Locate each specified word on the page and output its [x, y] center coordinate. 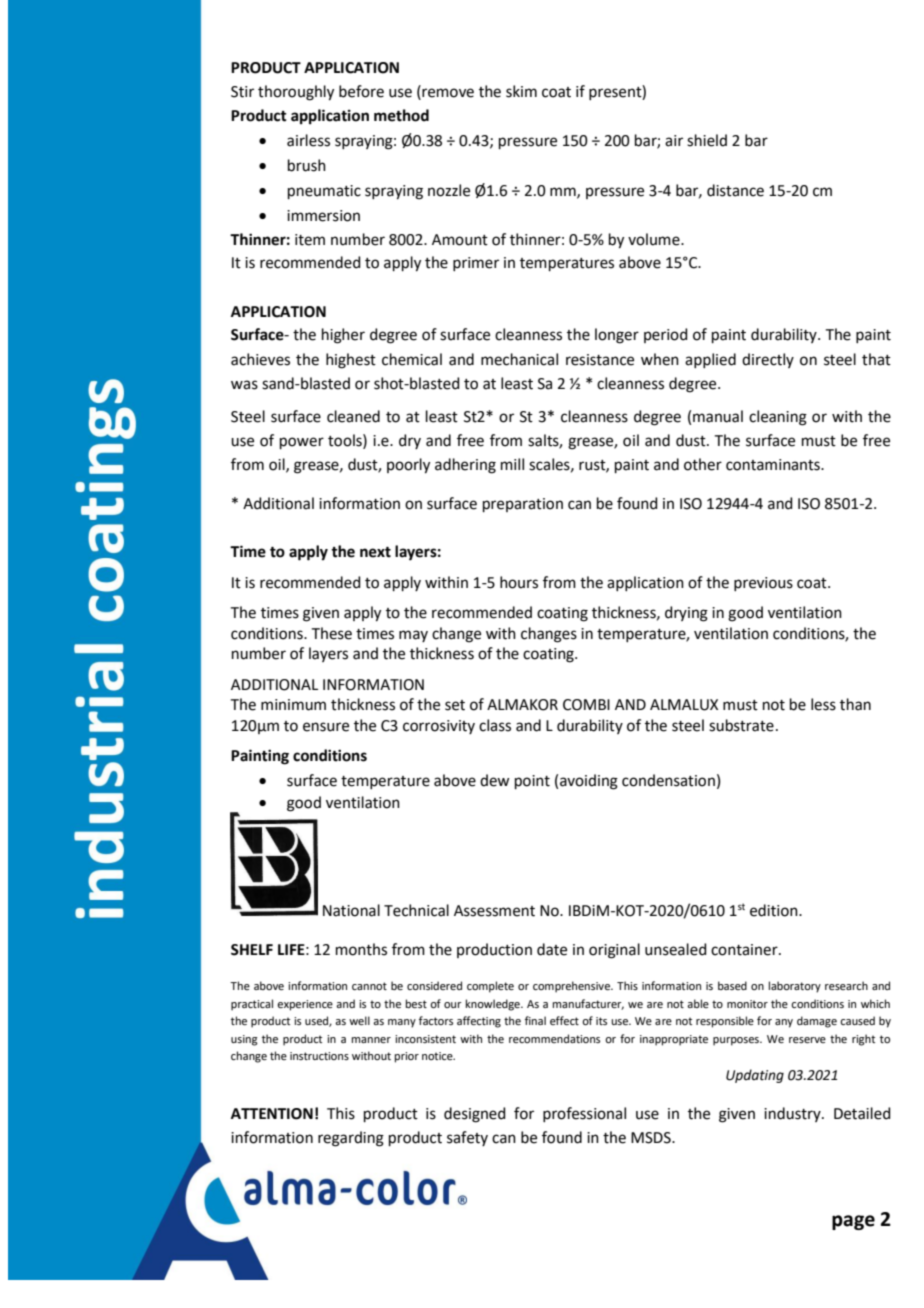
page [853, 1222]
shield [707, 140]
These [332, 633]
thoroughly [296, 93]
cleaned [353, 416]
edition [775, 910]
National [351, 910]
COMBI [586, 705]
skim [521, 91]
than [855, 704]
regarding [351, 1139]
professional [584, 1114]
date [552, 949]
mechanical [519, 359]
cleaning [778, 418]
